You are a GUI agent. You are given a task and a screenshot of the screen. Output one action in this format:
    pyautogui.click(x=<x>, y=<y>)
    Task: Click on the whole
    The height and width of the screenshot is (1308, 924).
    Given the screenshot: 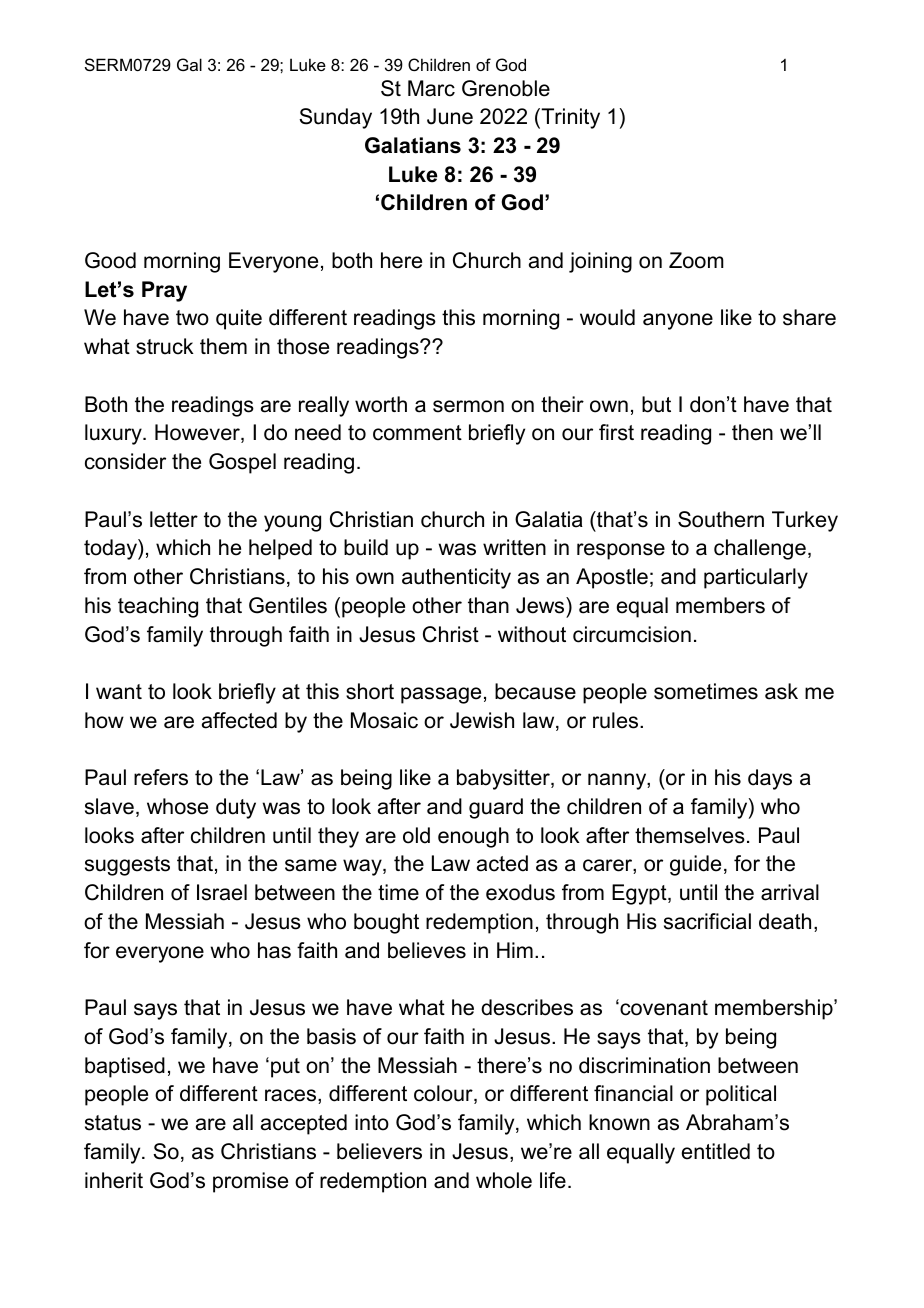 What is the action you would take?
    pyautogui.click(x=504, y=1180)
